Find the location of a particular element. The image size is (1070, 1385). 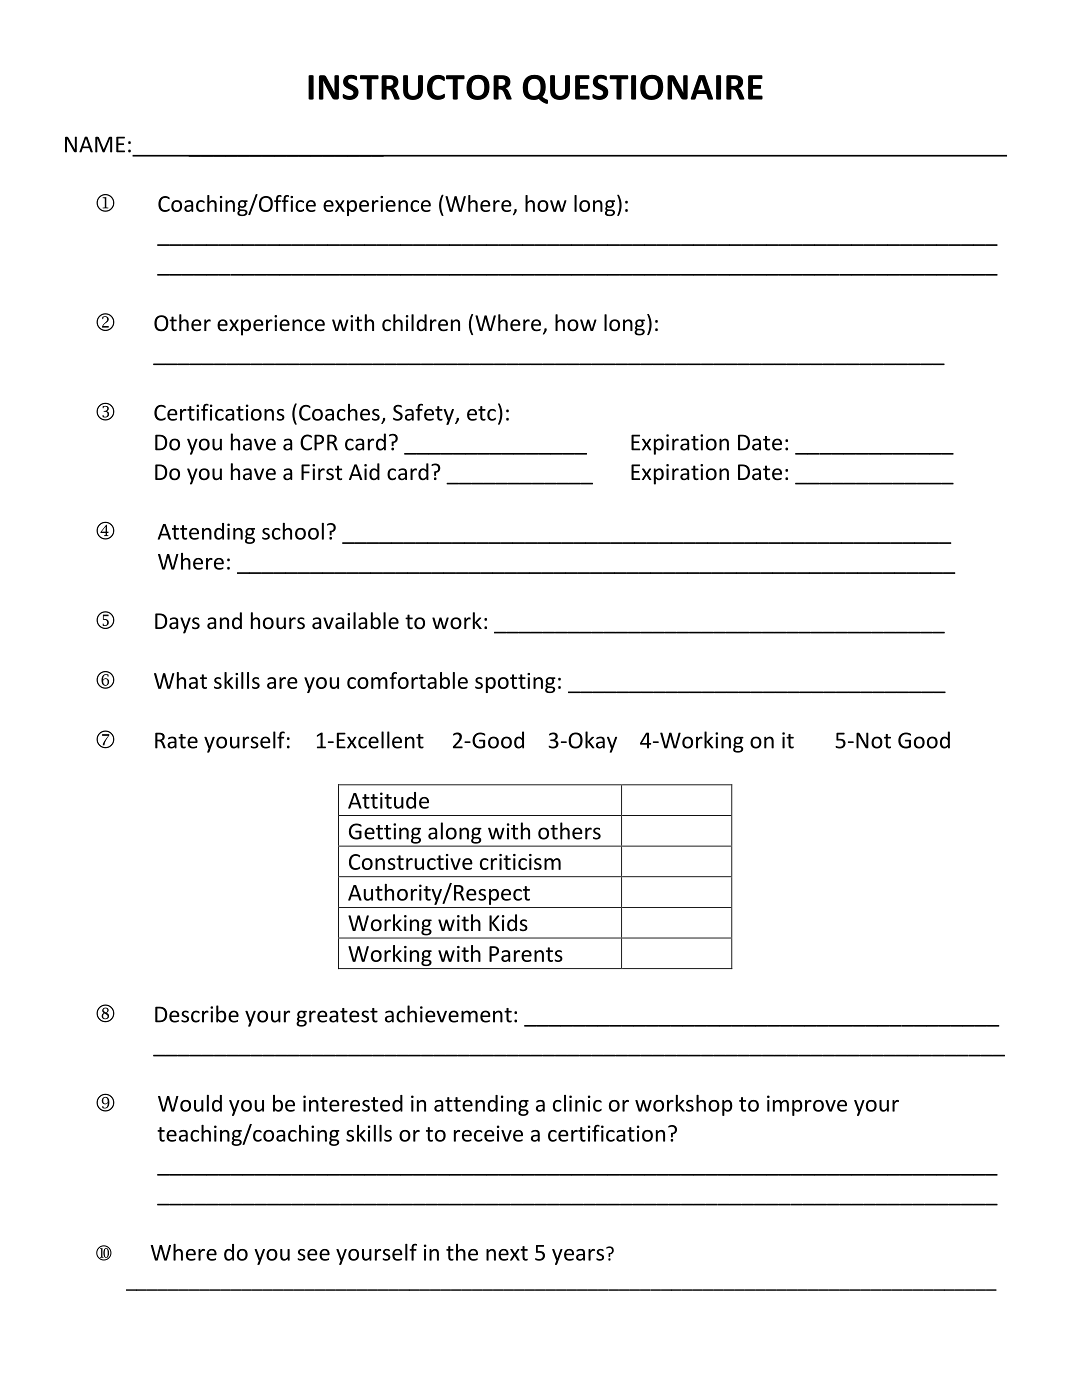

spotting is located at coordinates (515, 683).
